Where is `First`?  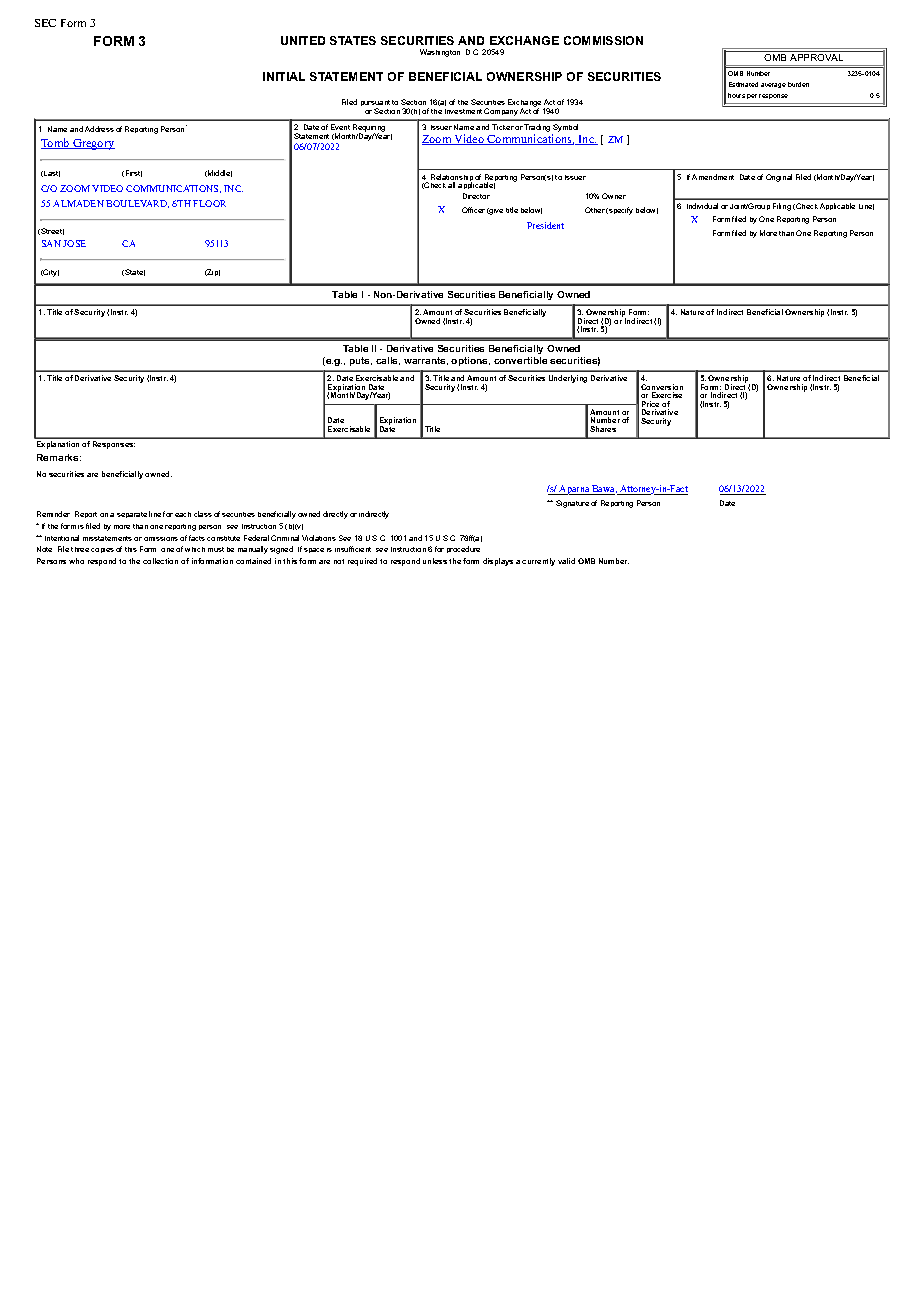
First is located at coordinates (134, 173).
